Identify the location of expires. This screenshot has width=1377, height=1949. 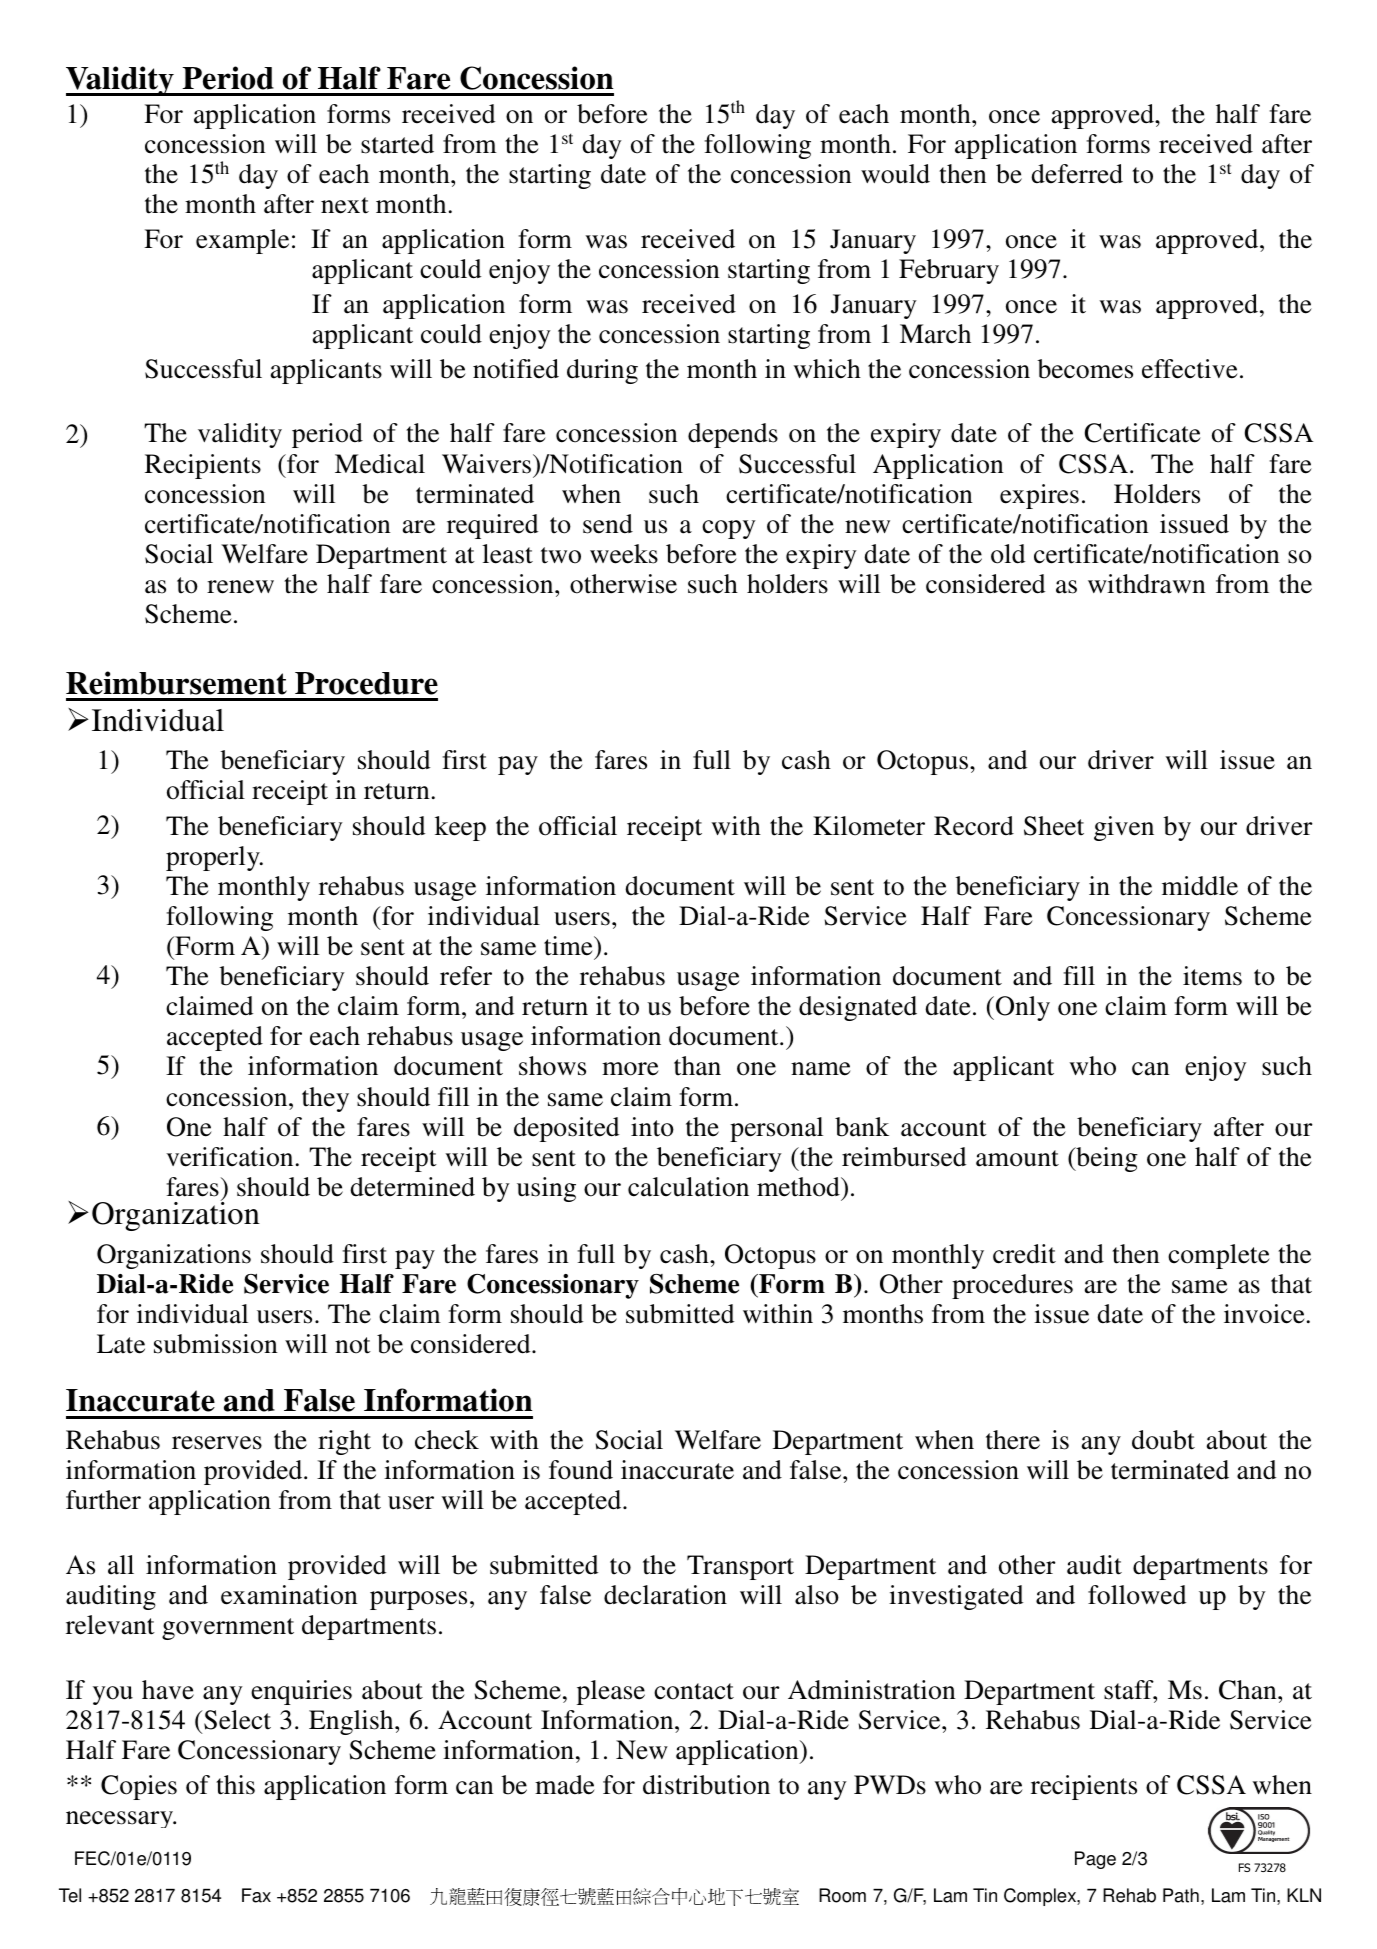
(1039, 496).
